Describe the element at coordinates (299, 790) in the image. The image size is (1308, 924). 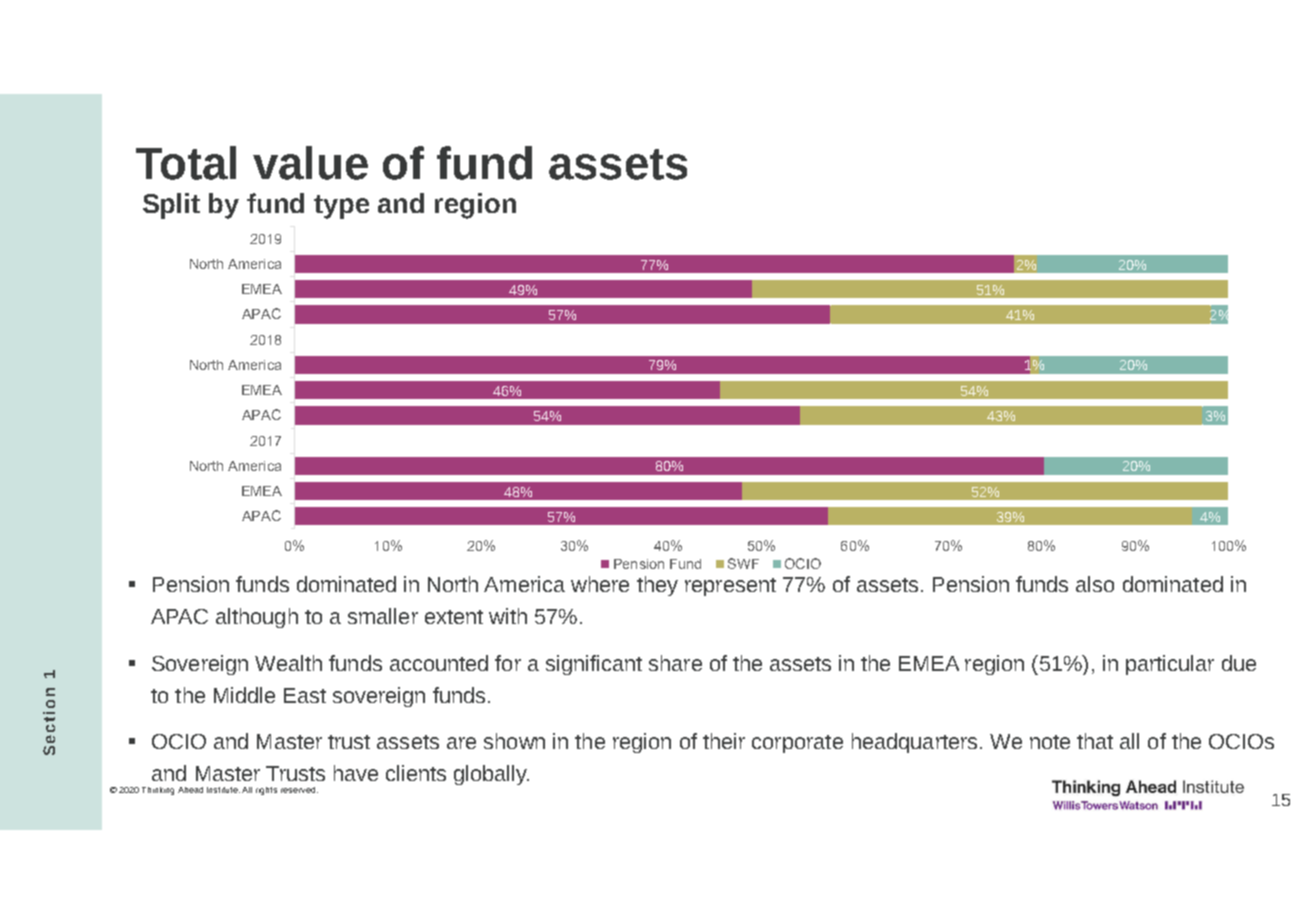
I see `reserved` at that location.
